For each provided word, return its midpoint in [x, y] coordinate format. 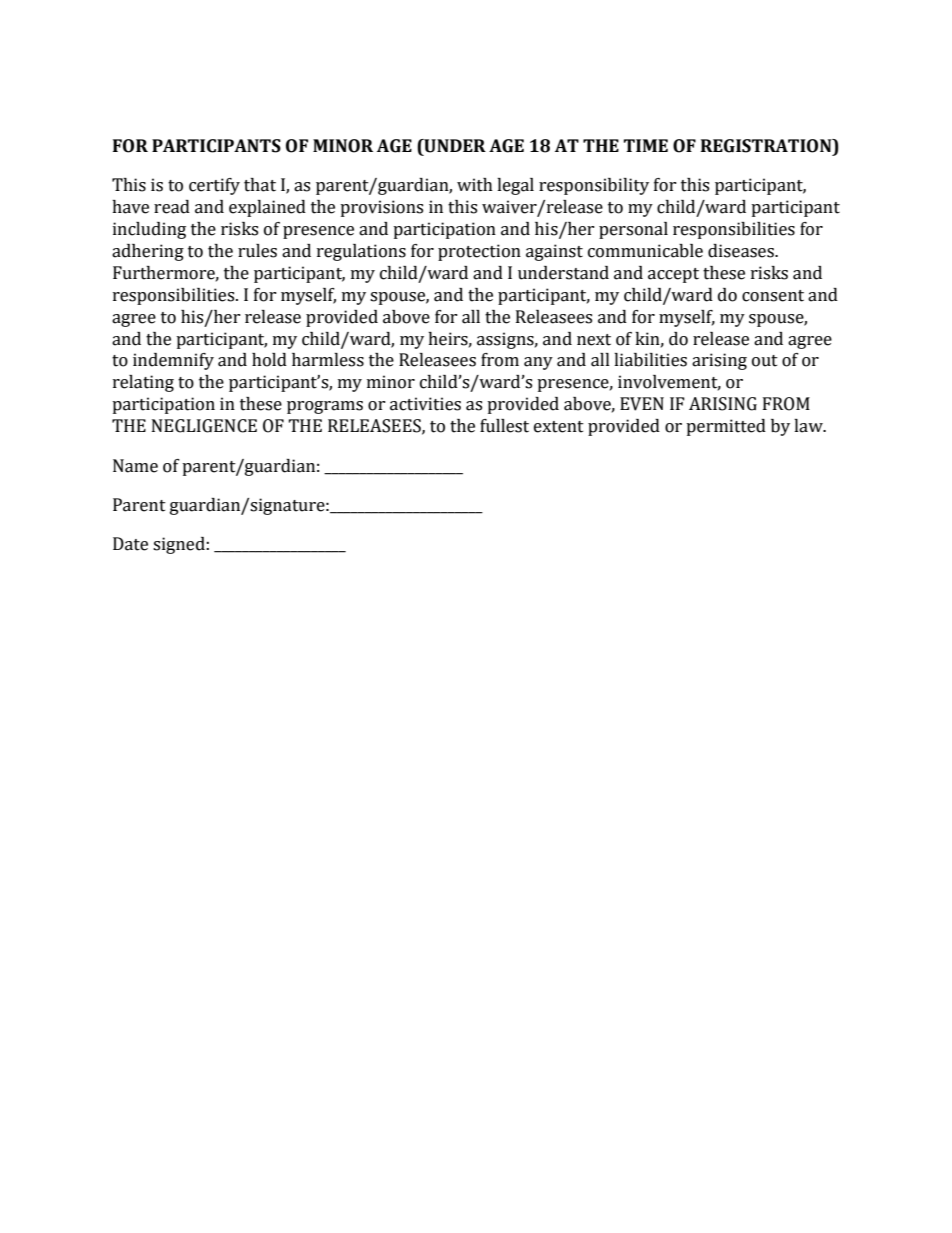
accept [673, 275]
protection [479, 252]
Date [130, 544]
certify [214, 186]
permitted [726, 427]
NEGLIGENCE [204, 426]
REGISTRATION [767, 146]
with [475, 185]
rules [257, 251]
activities [425, 404]
